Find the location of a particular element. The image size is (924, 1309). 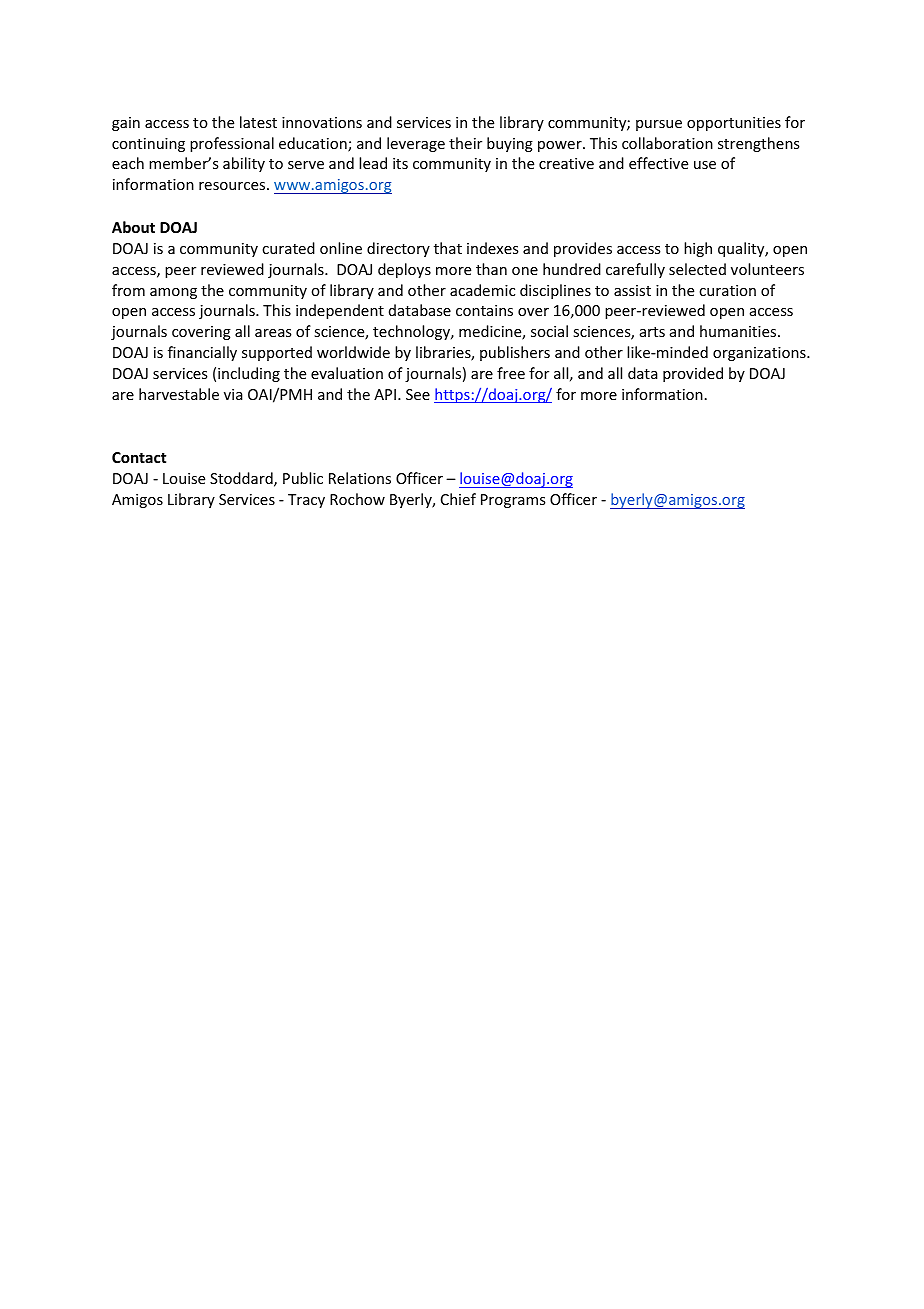

that is located at coordinates (448, 248).
